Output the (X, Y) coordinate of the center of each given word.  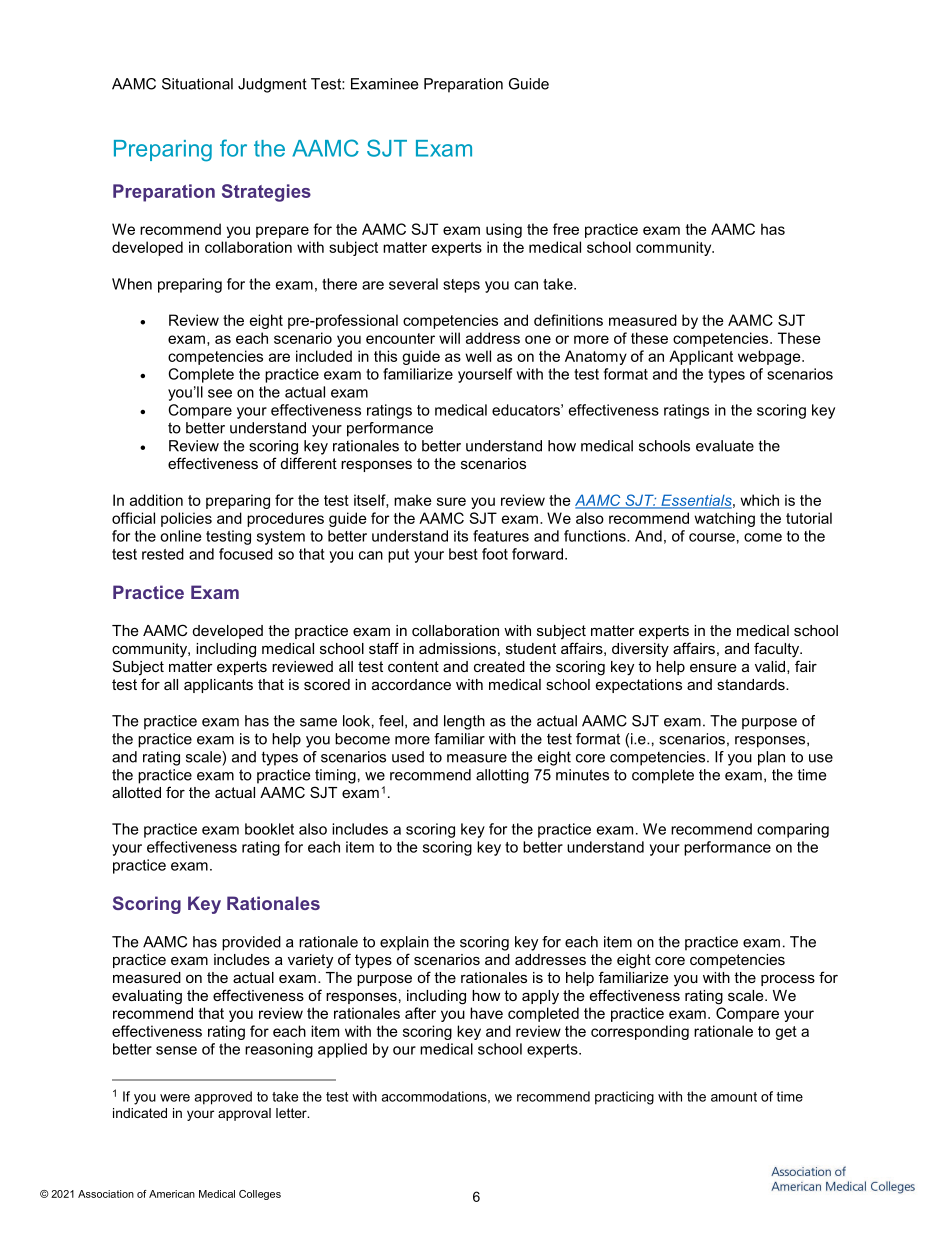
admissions (457, 648)
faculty (778, 650)
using (504, 230)
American (172, 1194)
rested (163, 554)
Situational (197, 84)
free (566, 229)
